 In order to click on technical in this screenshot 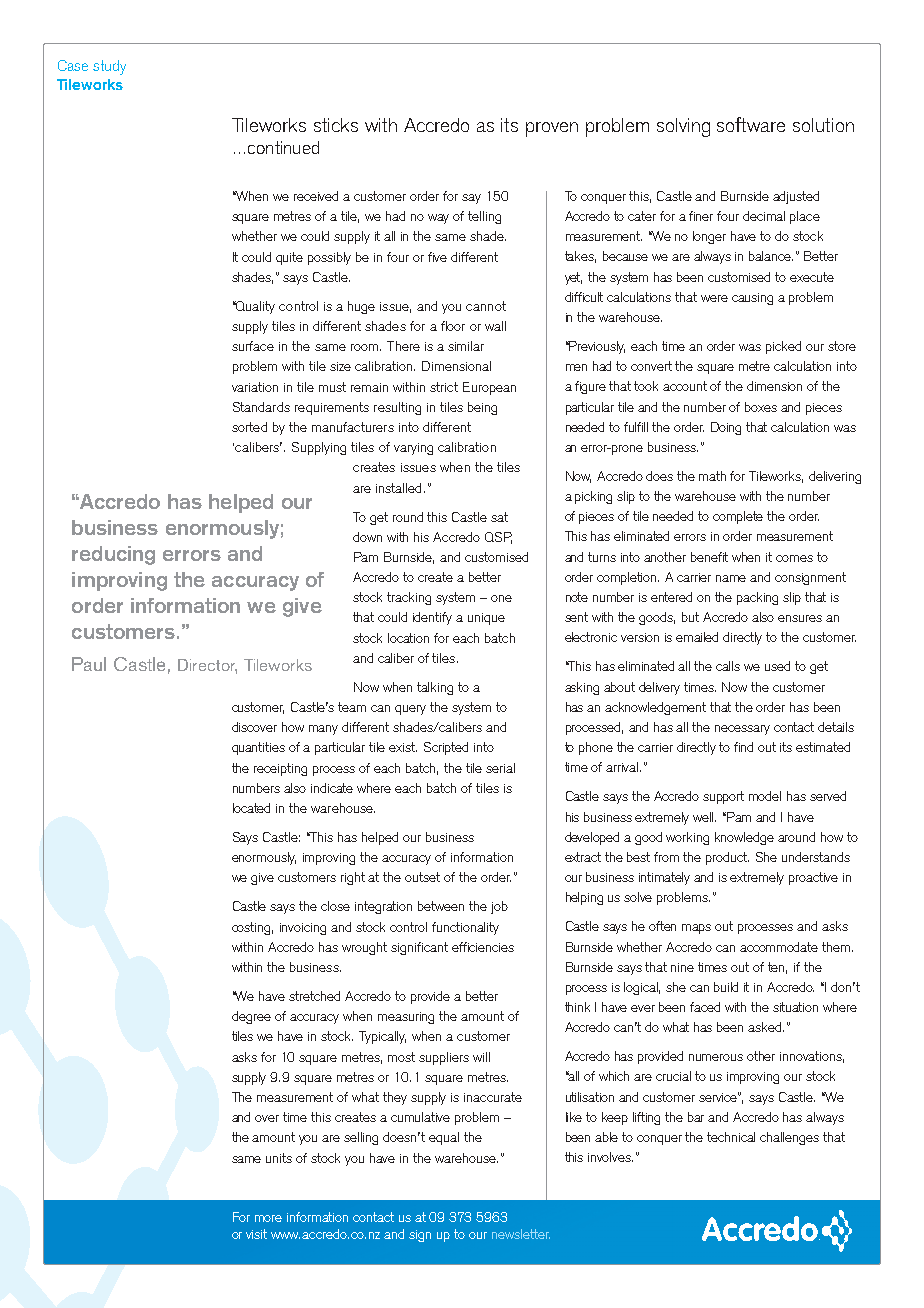, I will do `click(731, 1137)`.
